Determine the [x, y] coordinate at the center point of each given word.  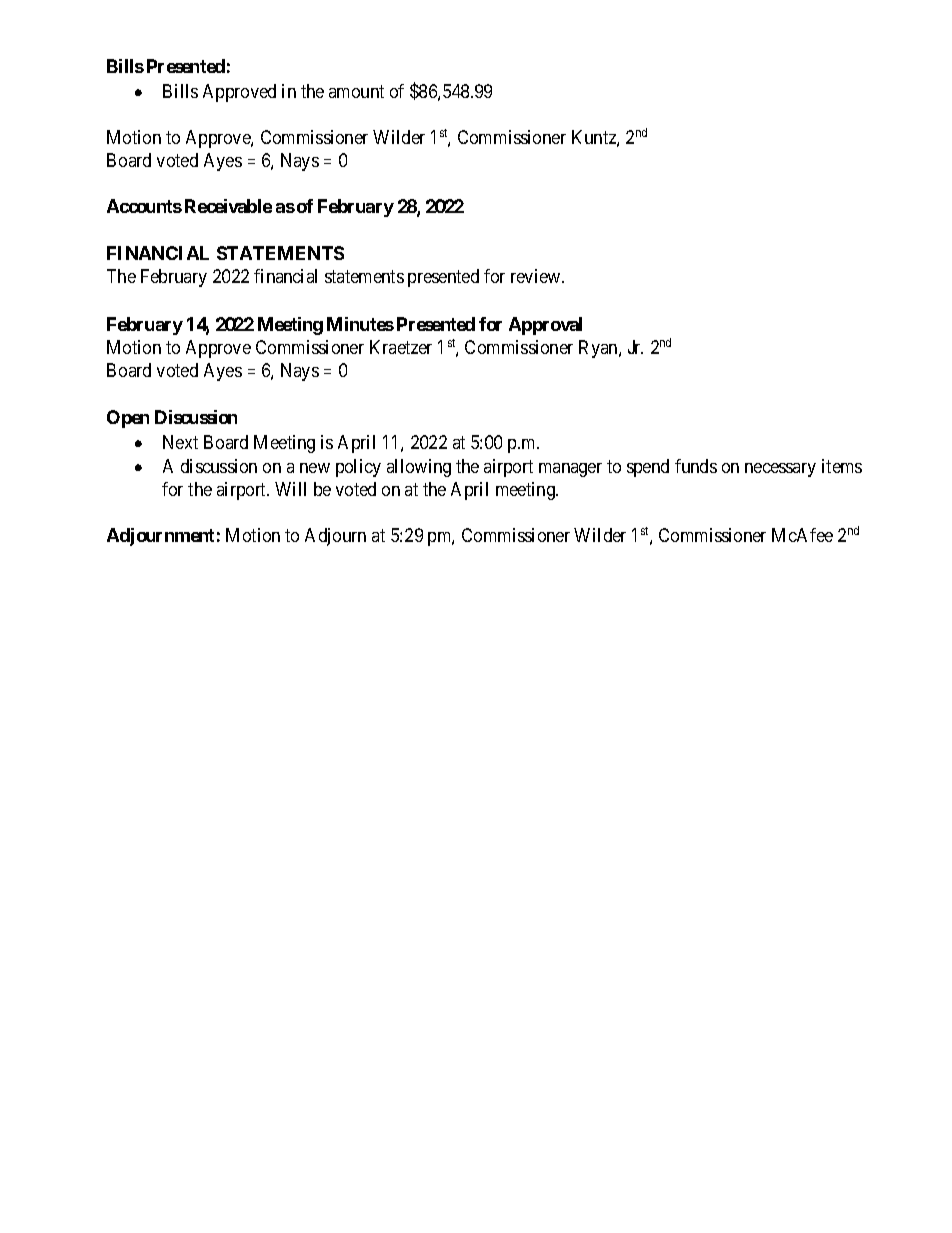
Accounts [144, 206]
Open [128, 419]
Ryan [599, 349]
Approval [545, 326]
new [315, 468]
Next [180, 442]
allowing [419, 468]
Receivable [228, 206]
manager [570, 470]
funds [696, 466]
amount [356, 91]
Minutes [360, 324]
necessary [780, 470]
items [842, 466]
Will [290, 489]
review [537, 276]
